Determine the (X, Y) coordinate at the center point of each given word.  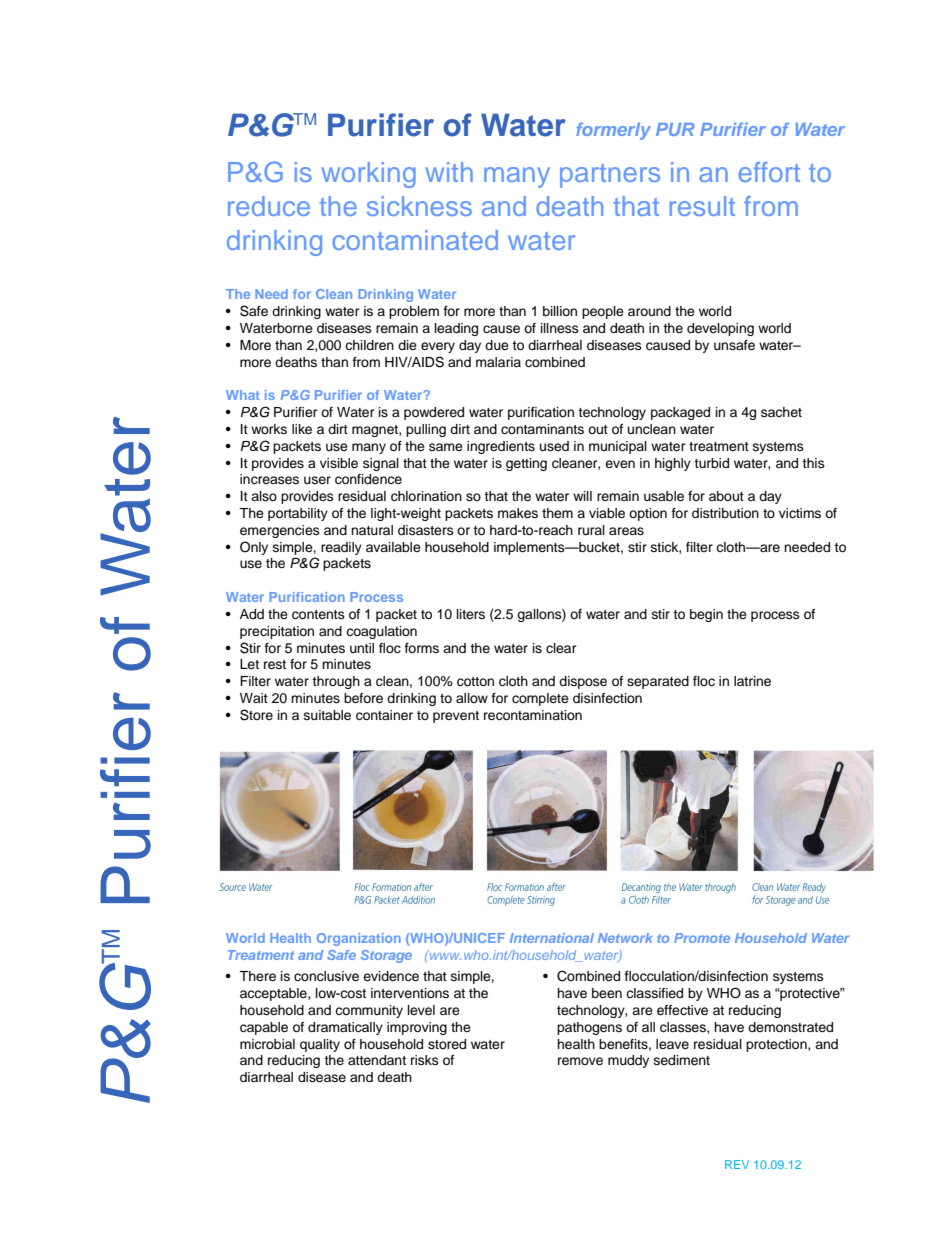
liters (471, 614)
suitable (327, 715)
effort (769, 172)
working (368, 175)
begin (706, 615)
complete (540, 699)
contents (318, 615)
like (302, 429)
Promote (702, 938)
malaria (498, 362)
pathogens (589, 1028)
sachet (781, 412)
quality (320, 1045)
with (449, 172)
